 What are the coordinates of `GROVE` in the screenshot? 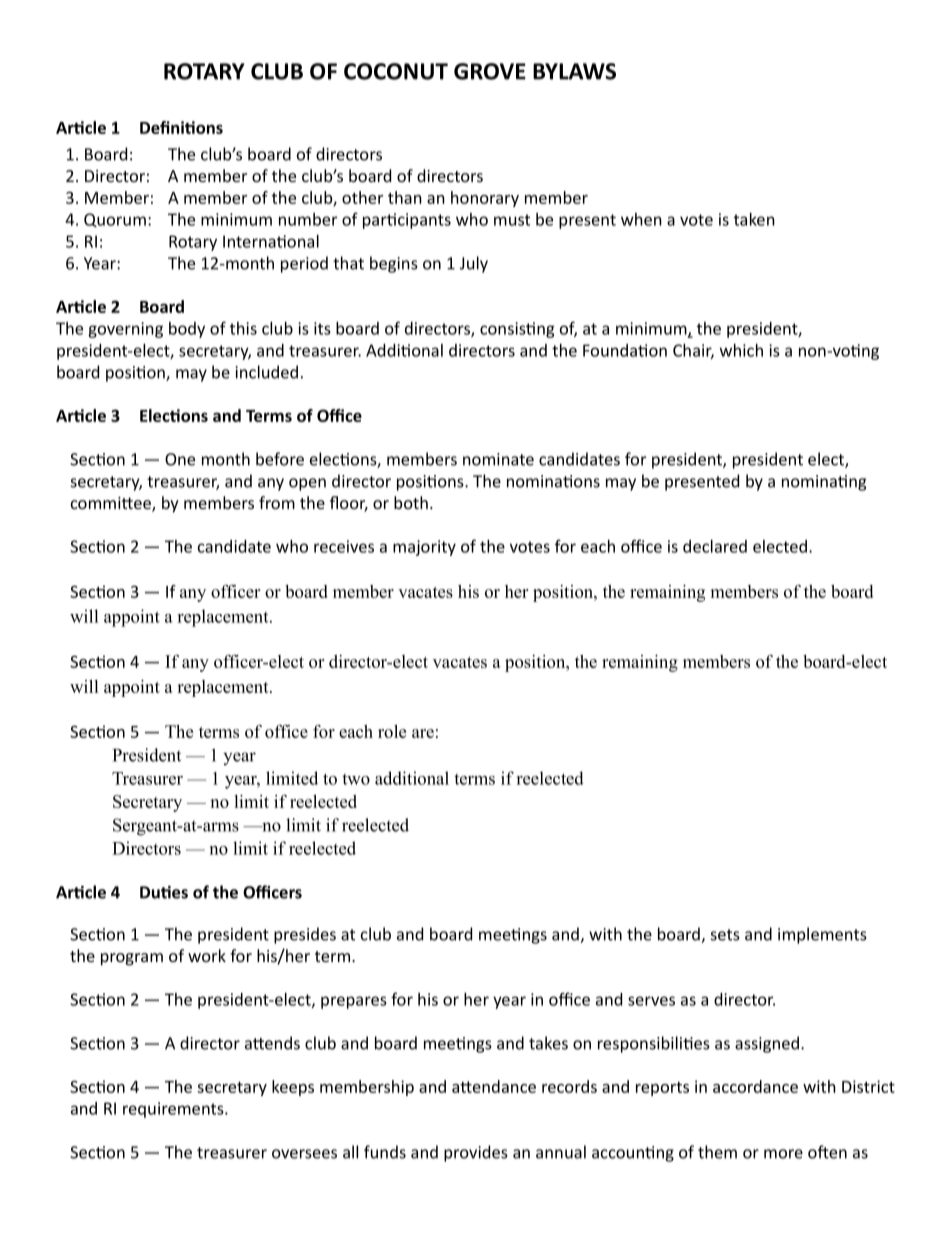 It's located at (490, 71).
